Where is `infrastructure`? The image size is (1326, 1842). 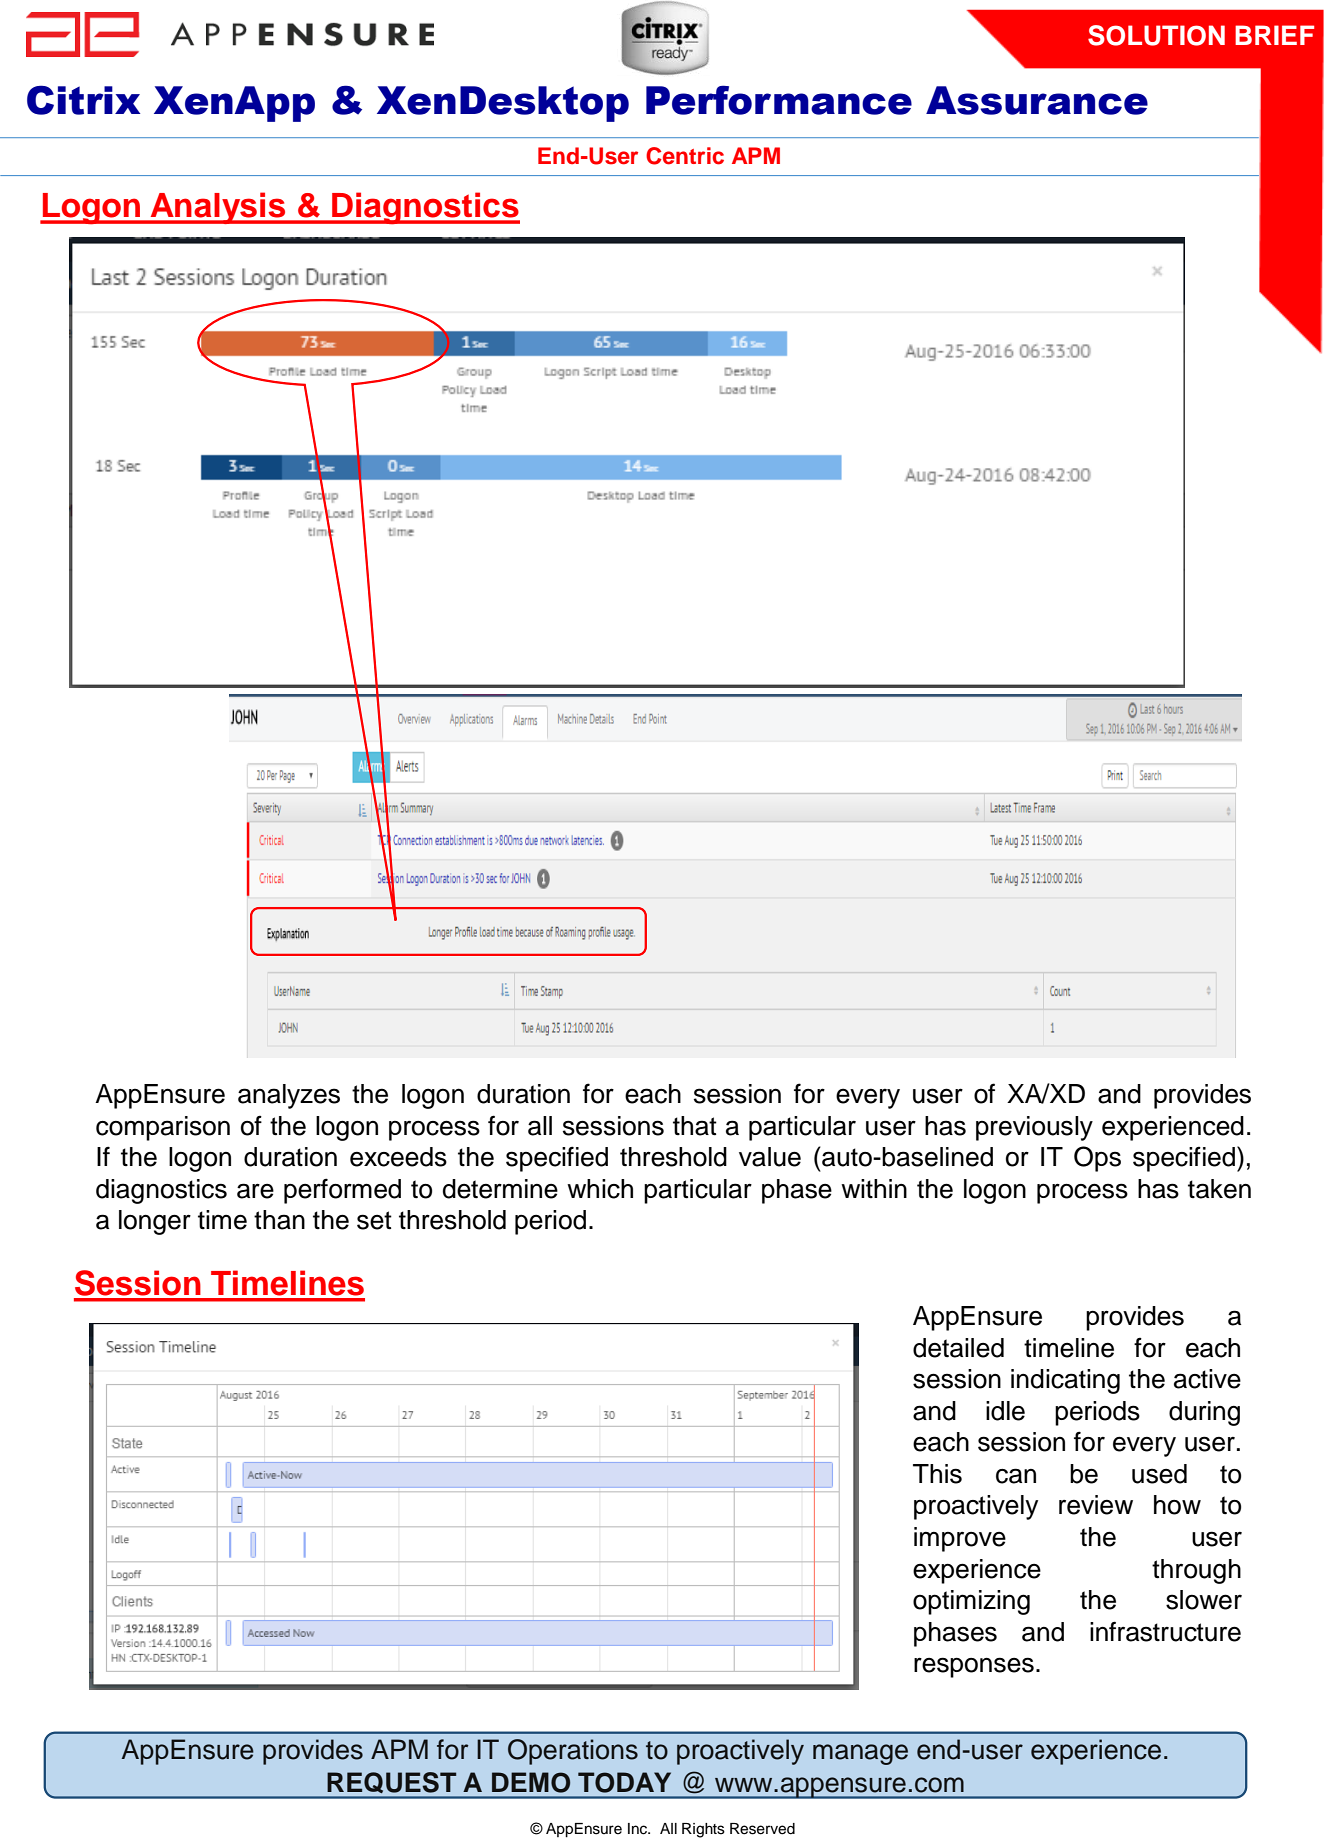 infrastructure is located at coordinates (1165, 1631).
